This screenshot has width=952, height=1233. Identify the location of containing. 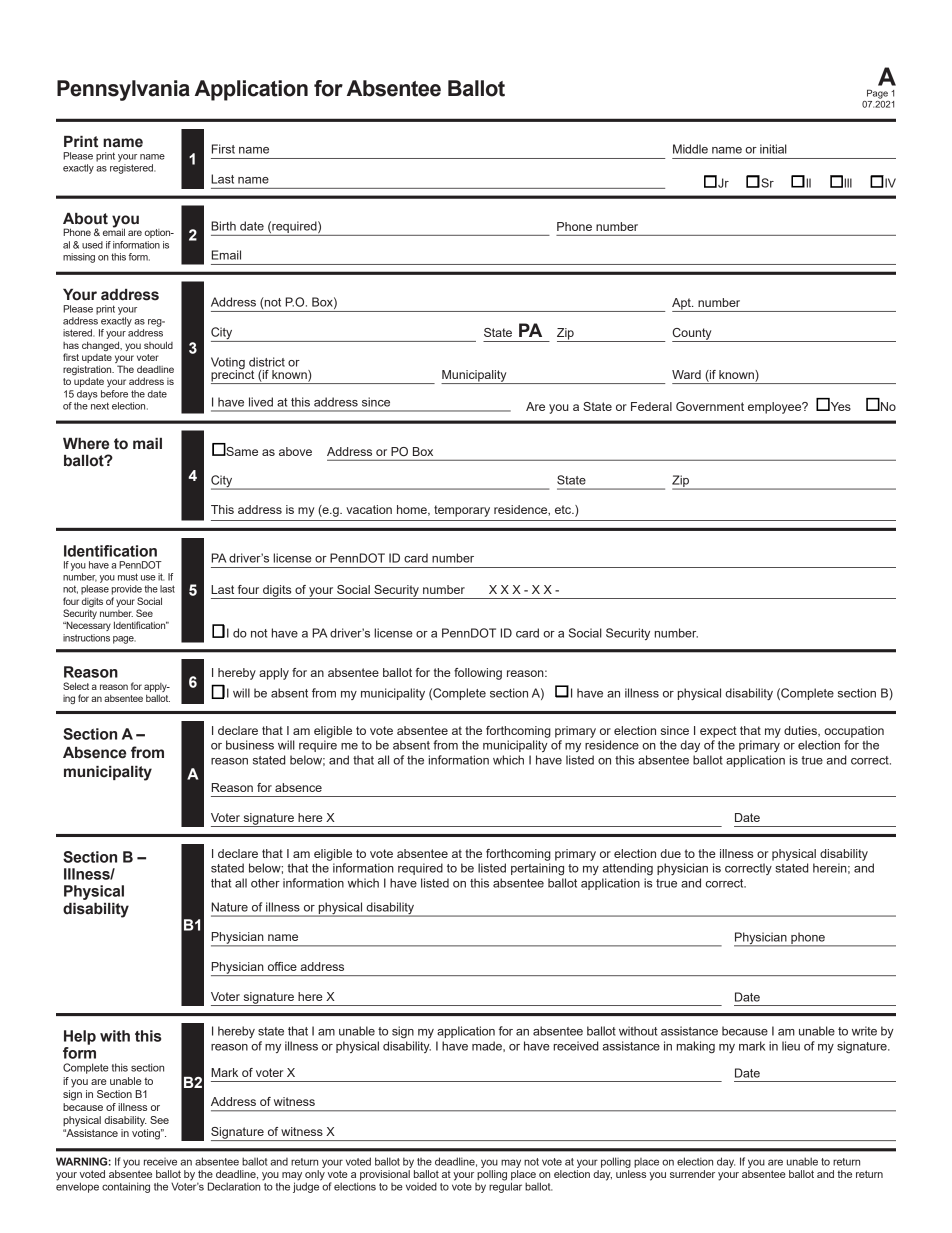
(126, 1187).
